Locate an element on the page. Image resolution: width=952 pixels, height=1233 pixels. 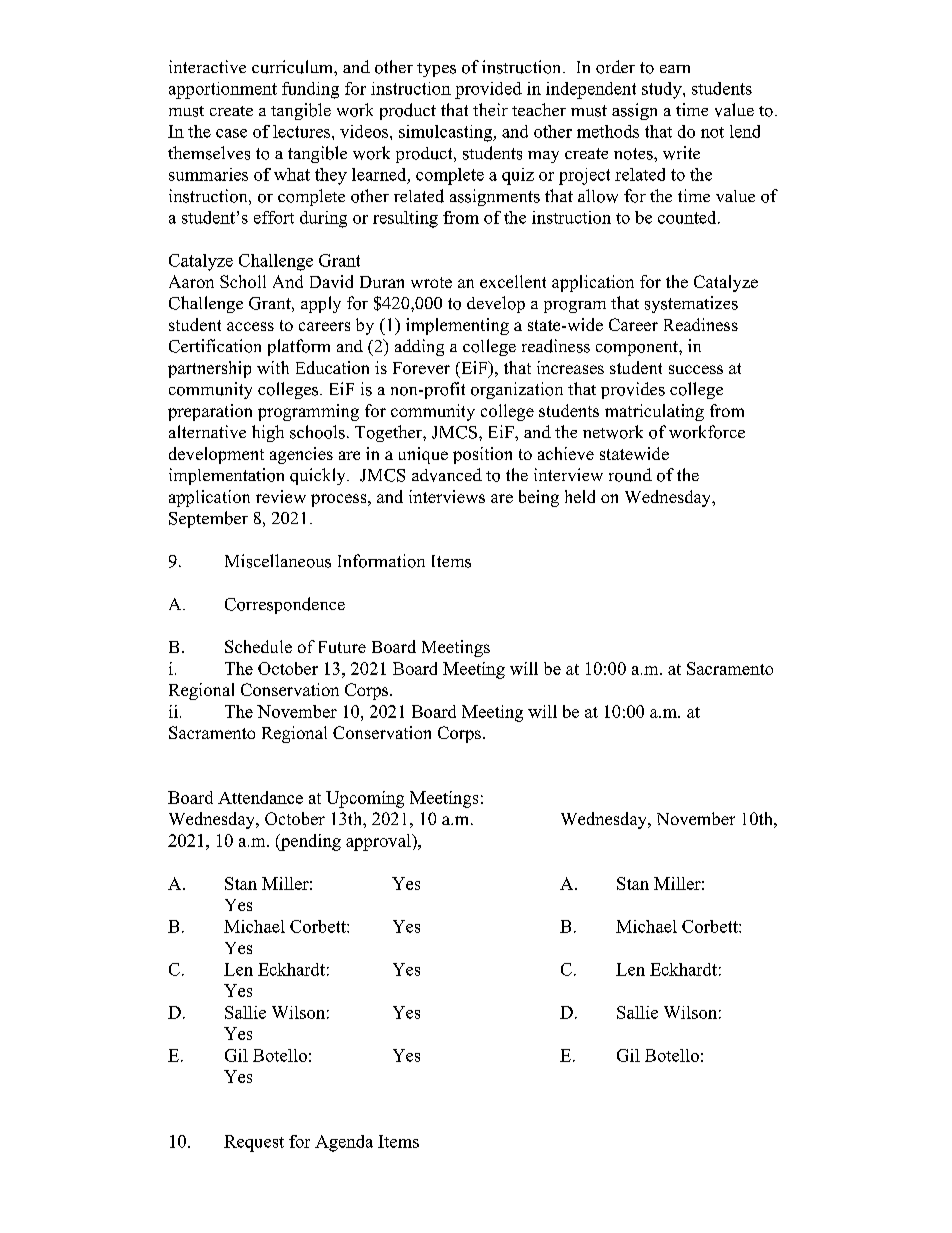
Request is located at coordinates (254, 1143).
